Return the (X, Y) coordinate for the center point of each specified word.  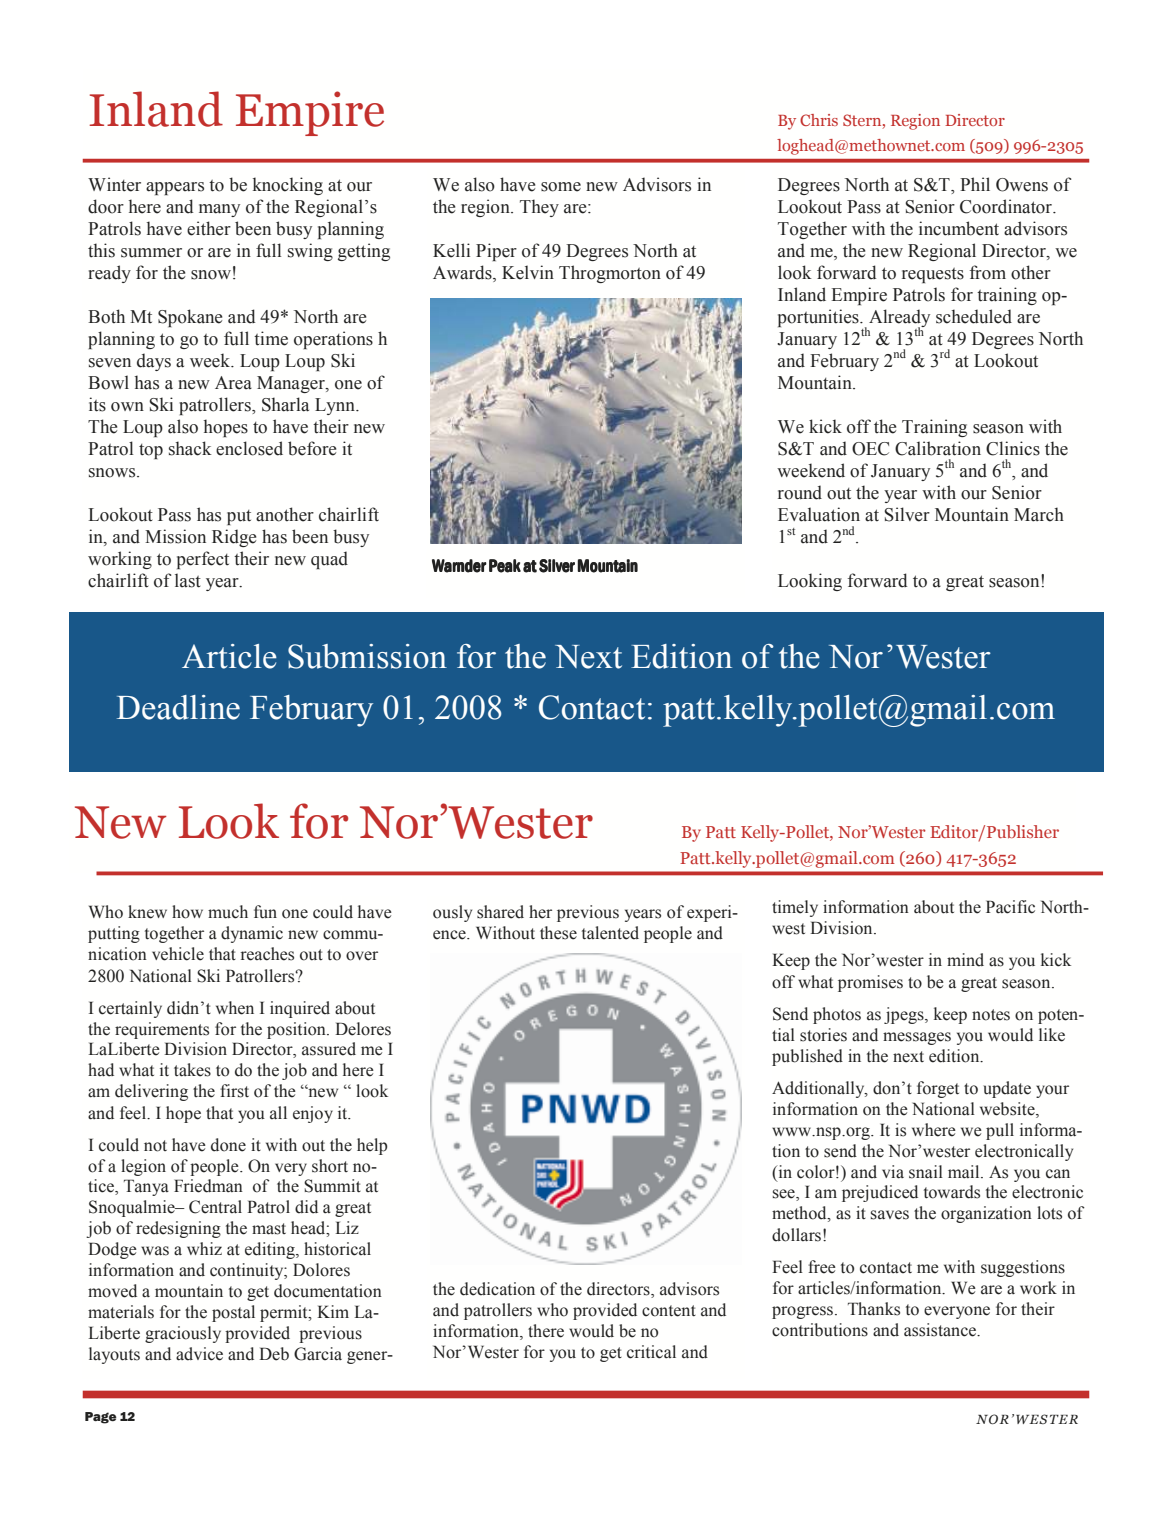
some (561, 187)
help (372, 1146)
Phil (975, 184)
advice (199, 1354)
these (558, 933)
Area (233, 383)
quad (329, 560)
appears (175, 188)
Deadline (178, 707)
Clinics (1013, 448)
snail (926, 1172)
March (1039, 514)
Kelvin (528, 272)
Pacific (1010, 907)
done (228, 1145)
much (228, 912)
